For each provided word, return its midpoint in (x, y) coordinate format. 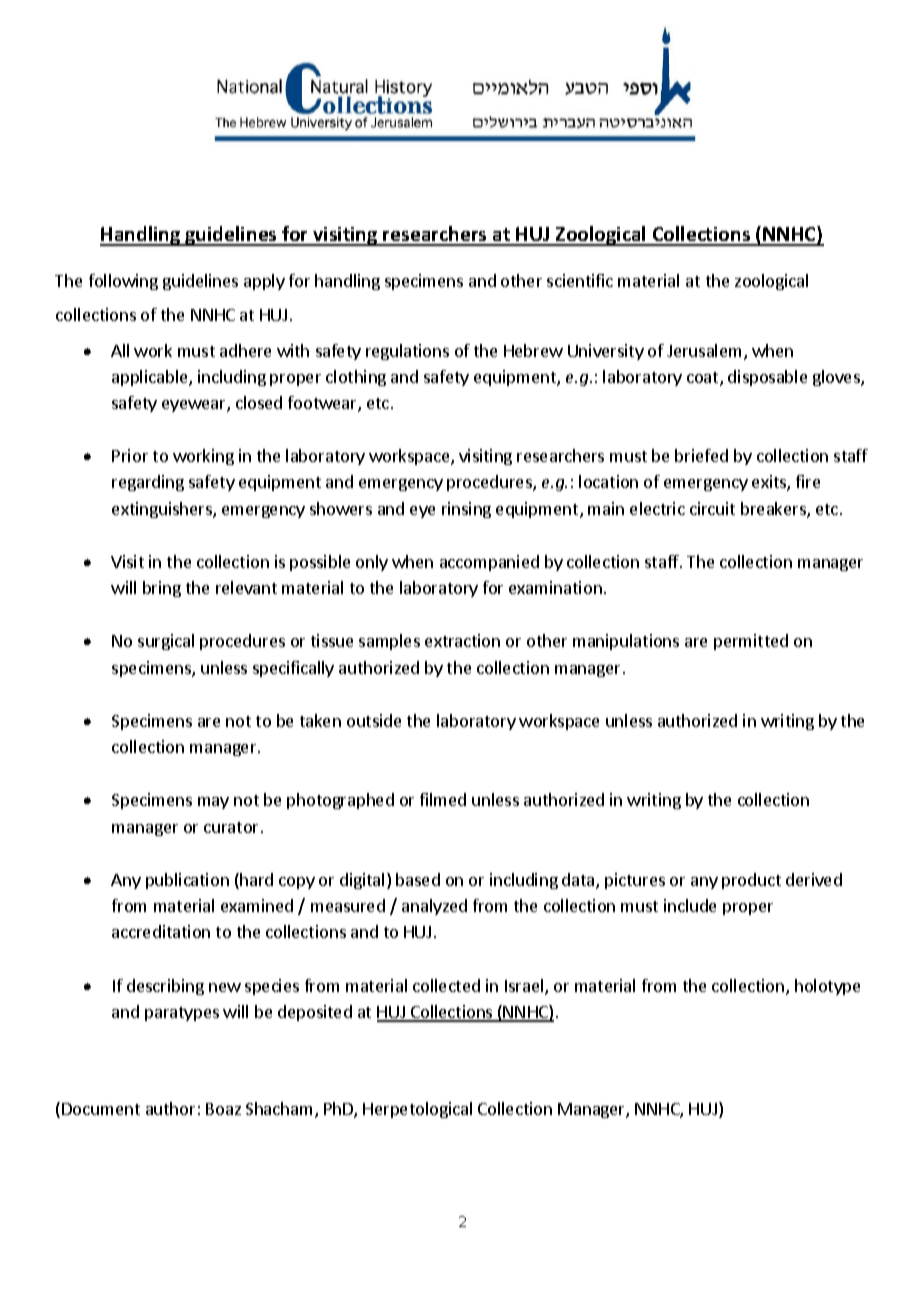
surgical (166, 642)
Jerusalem (706, 352)
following (123, 282)
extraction (462, 640)
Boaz (223, 1109)
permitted (751, 642)
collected (446, 985)
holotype (827, 987)
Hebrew (533, 350)
